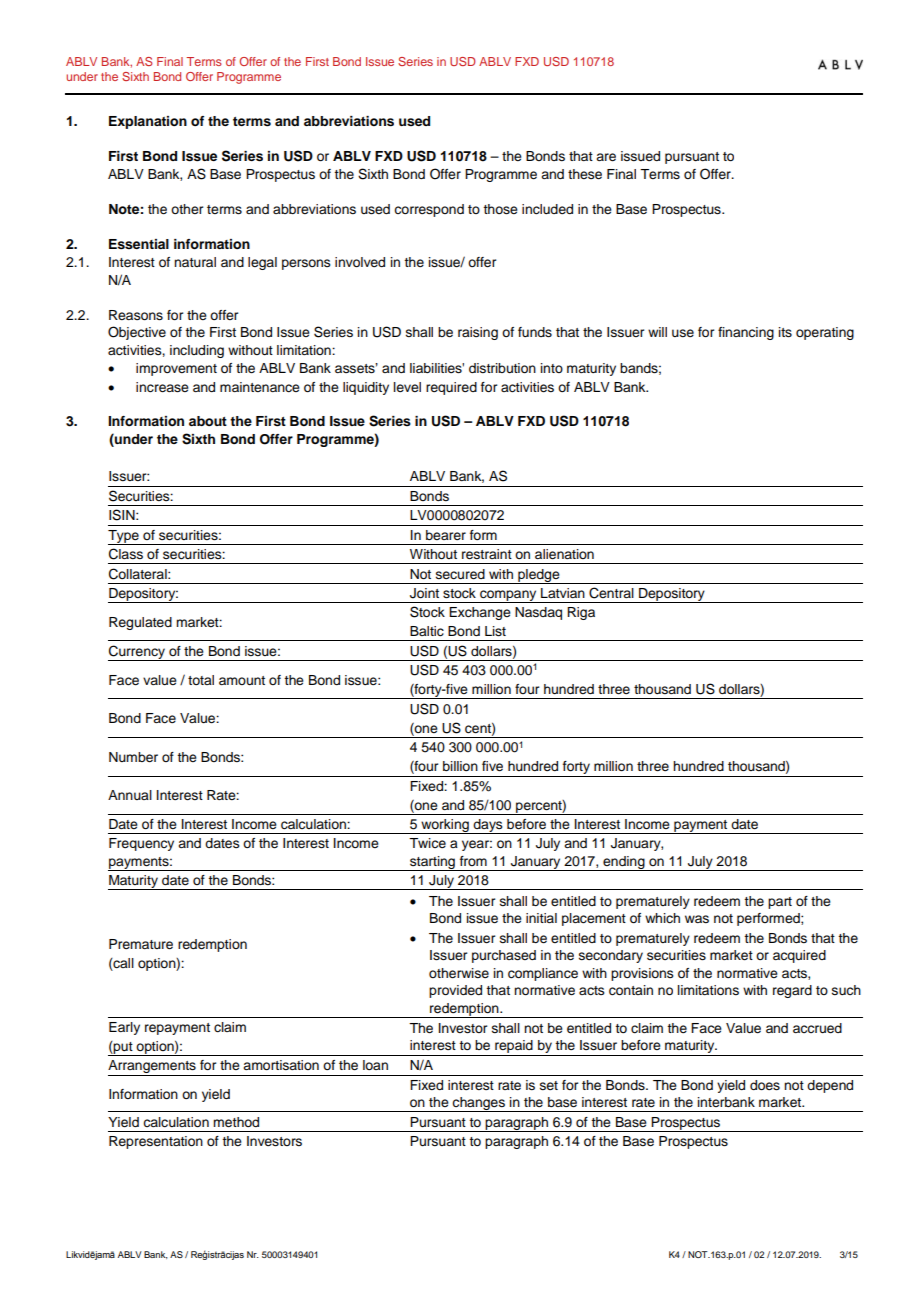  Describe the element at coordinates (479, 1104) in the screenshot. I see `changes` at that location.
